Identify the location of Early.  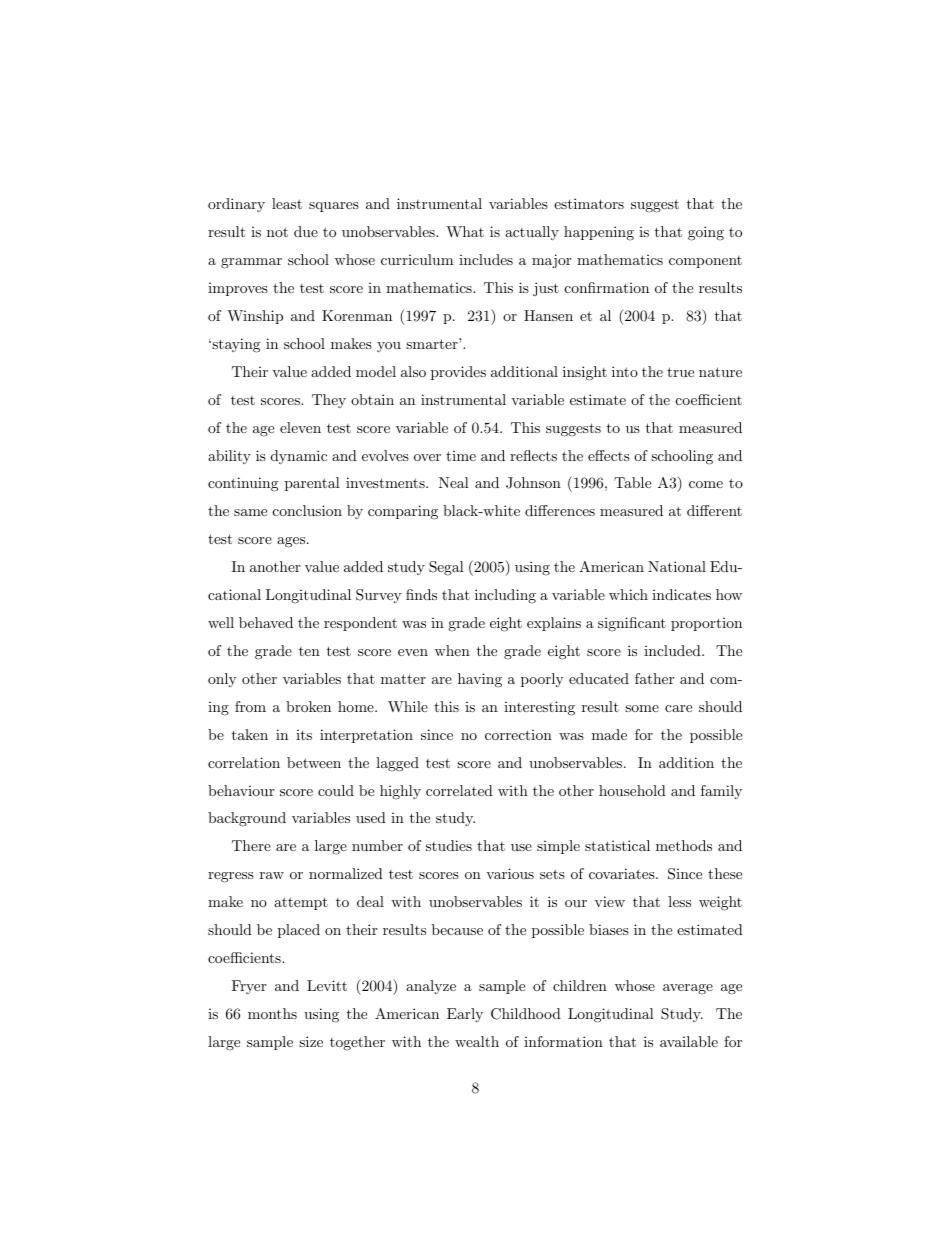
(465, 1015).
